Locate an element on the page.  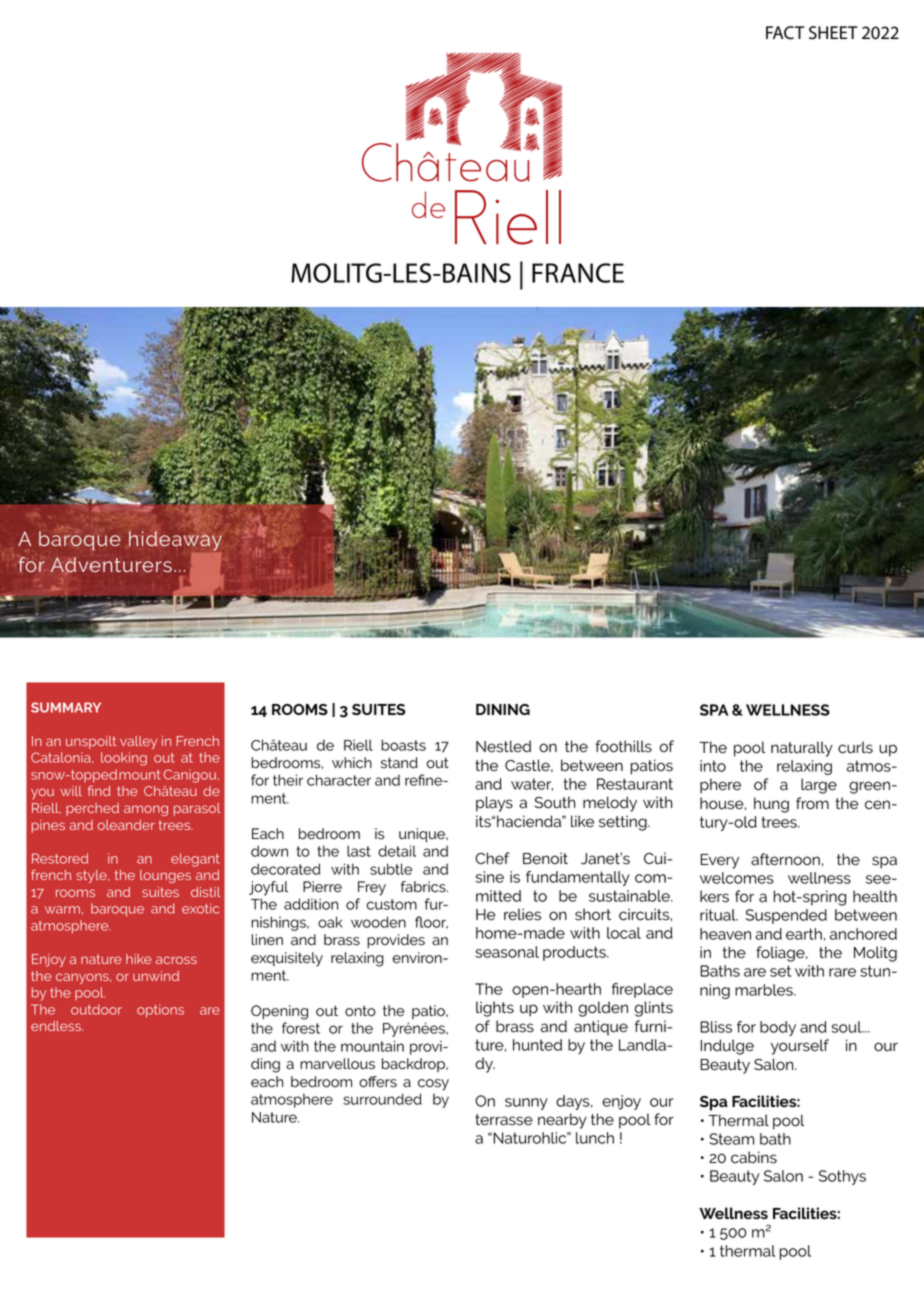
cosy is located at coordinates (433, 1085).
